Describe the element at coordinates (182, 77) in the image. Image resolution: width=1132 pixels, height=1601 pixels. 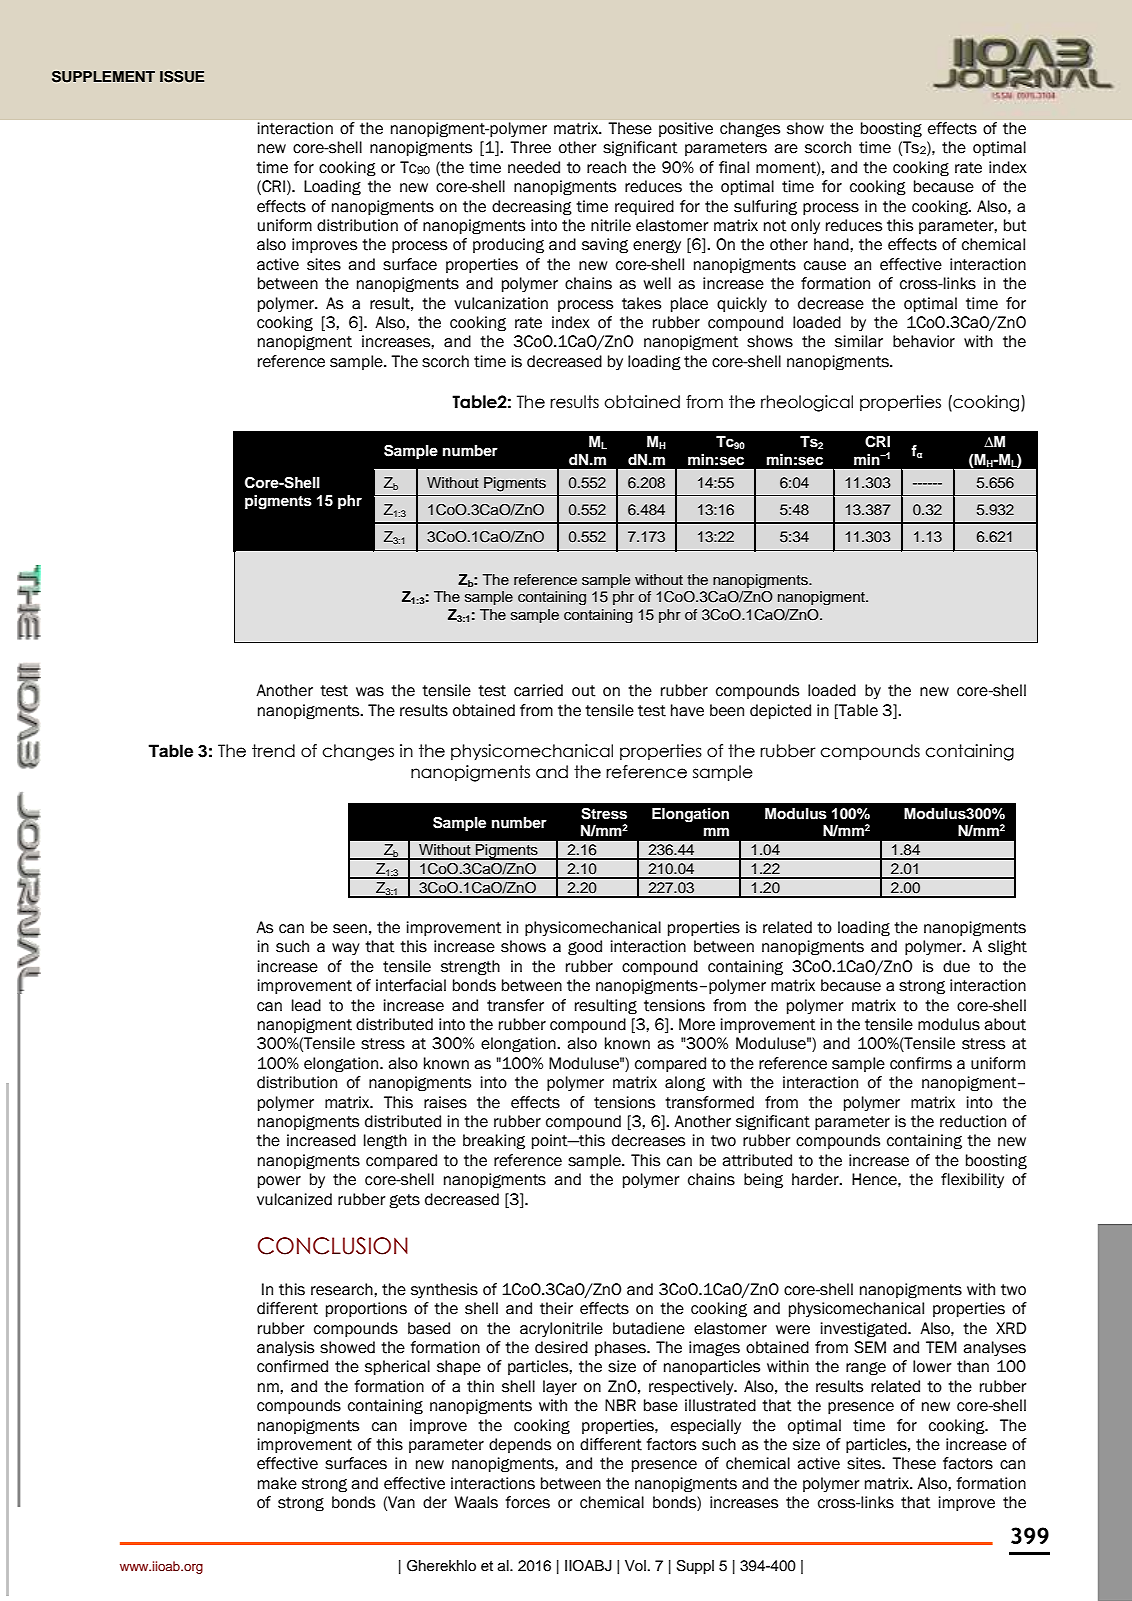
I see `ISSUE` at that location.
